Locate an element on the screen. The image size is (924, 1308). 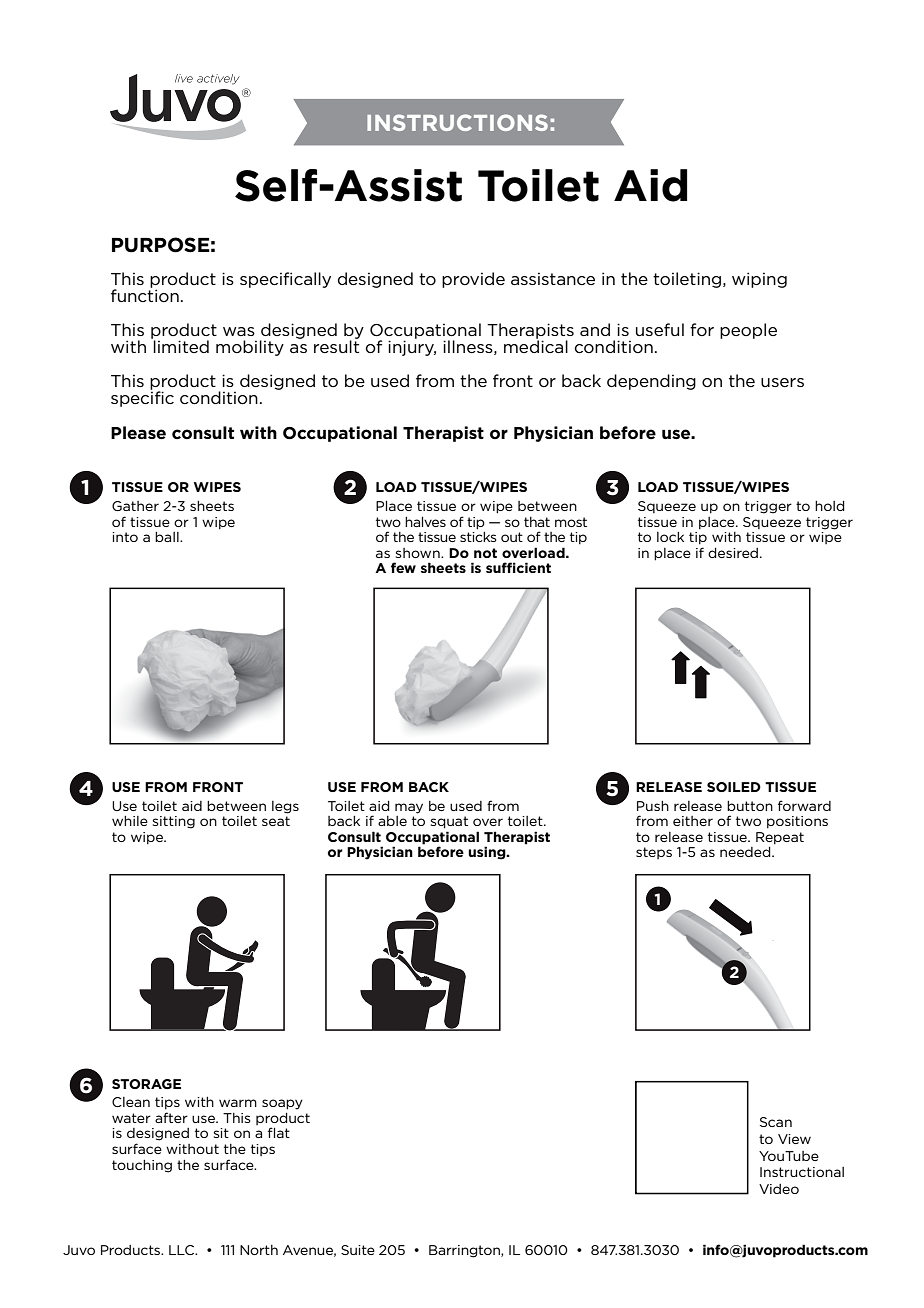
wiping is located at coordinates (759, 280).
